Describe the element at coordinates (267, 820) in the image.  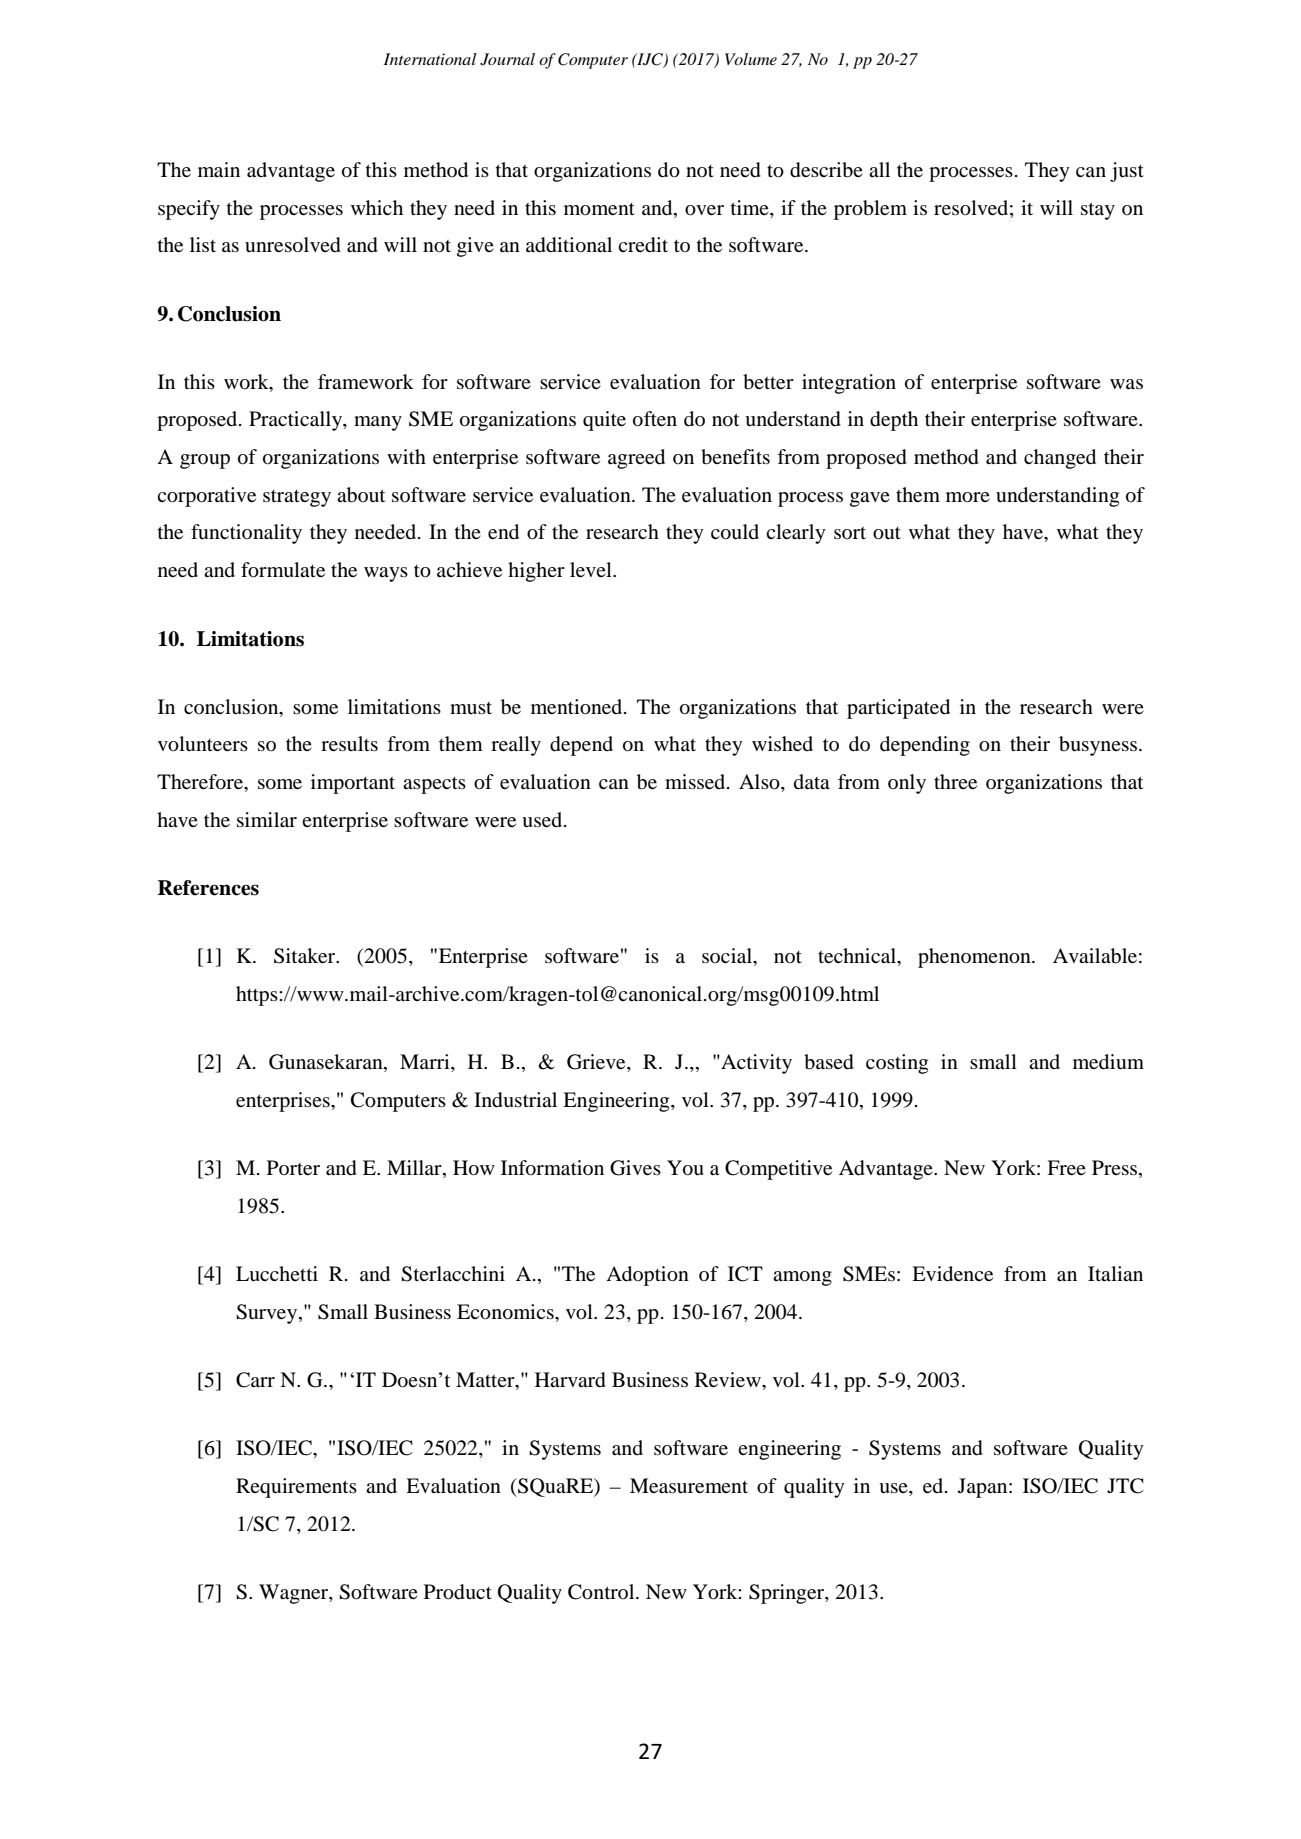
I see `similar` at that location.
